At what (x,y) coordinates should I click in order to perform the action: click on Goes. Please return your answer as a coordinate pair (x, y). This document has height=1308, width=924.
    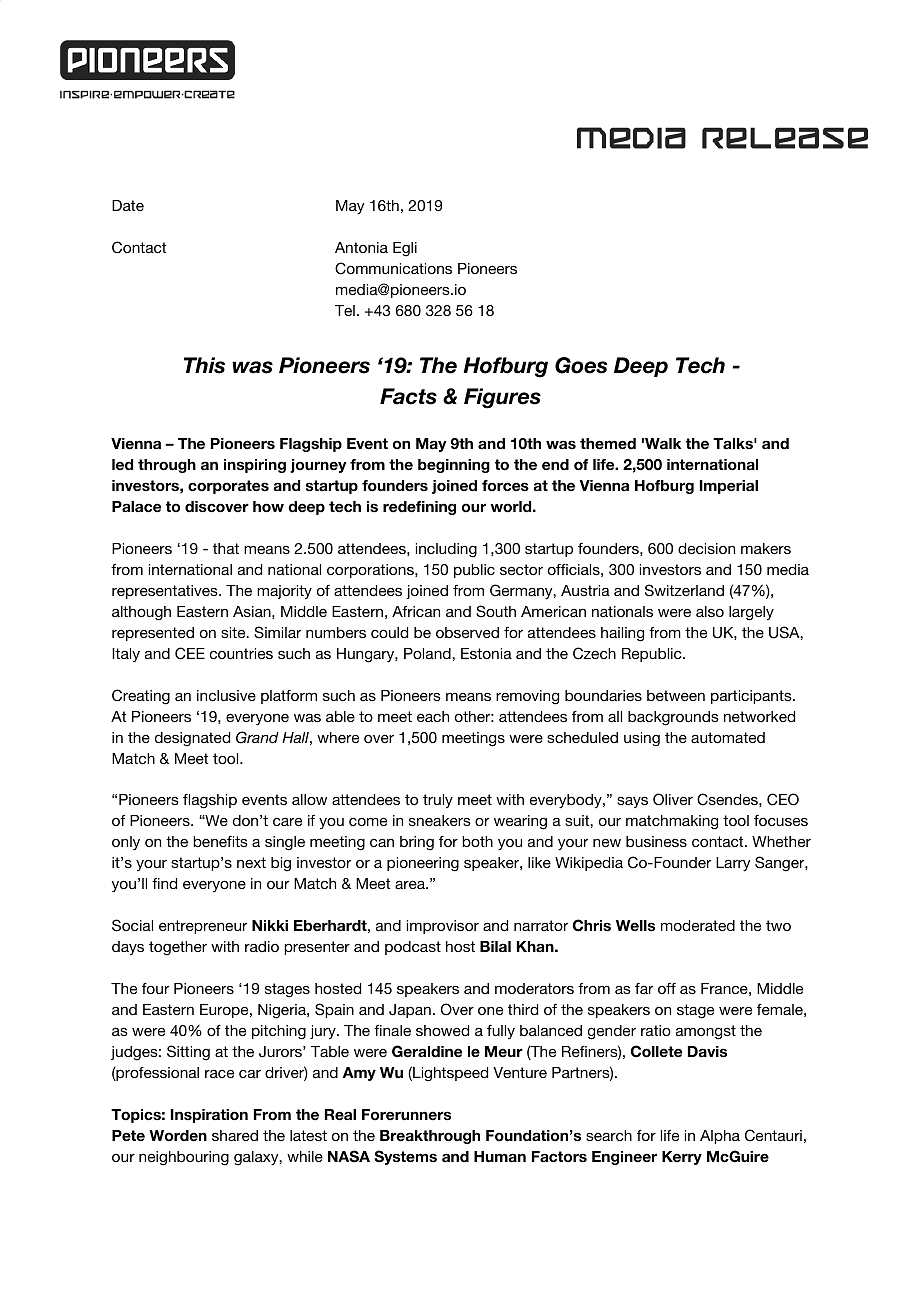
    Looking at the image, I should click on (581, 365).
